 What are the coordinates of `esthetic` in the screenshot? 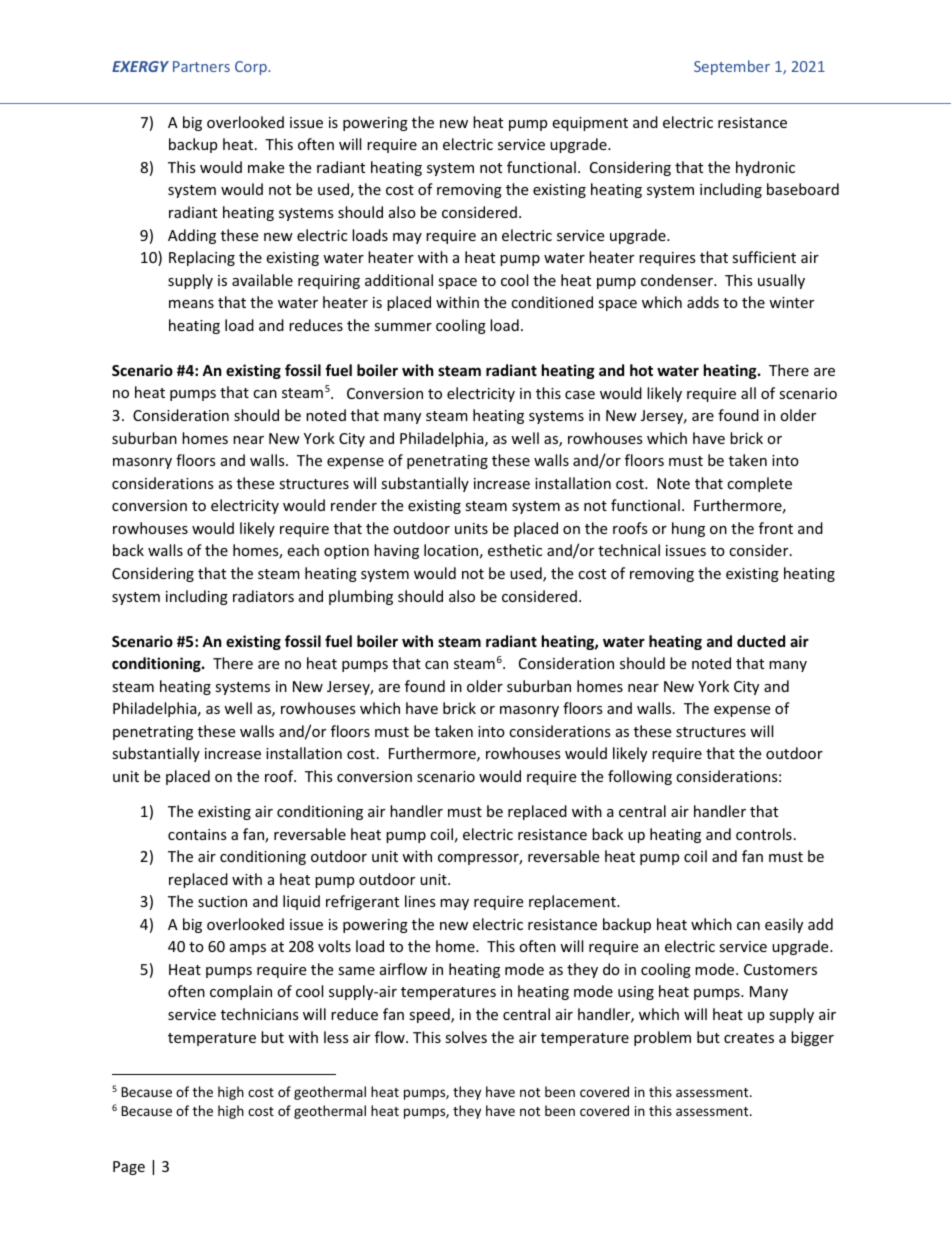 It's located at (515, 550).
